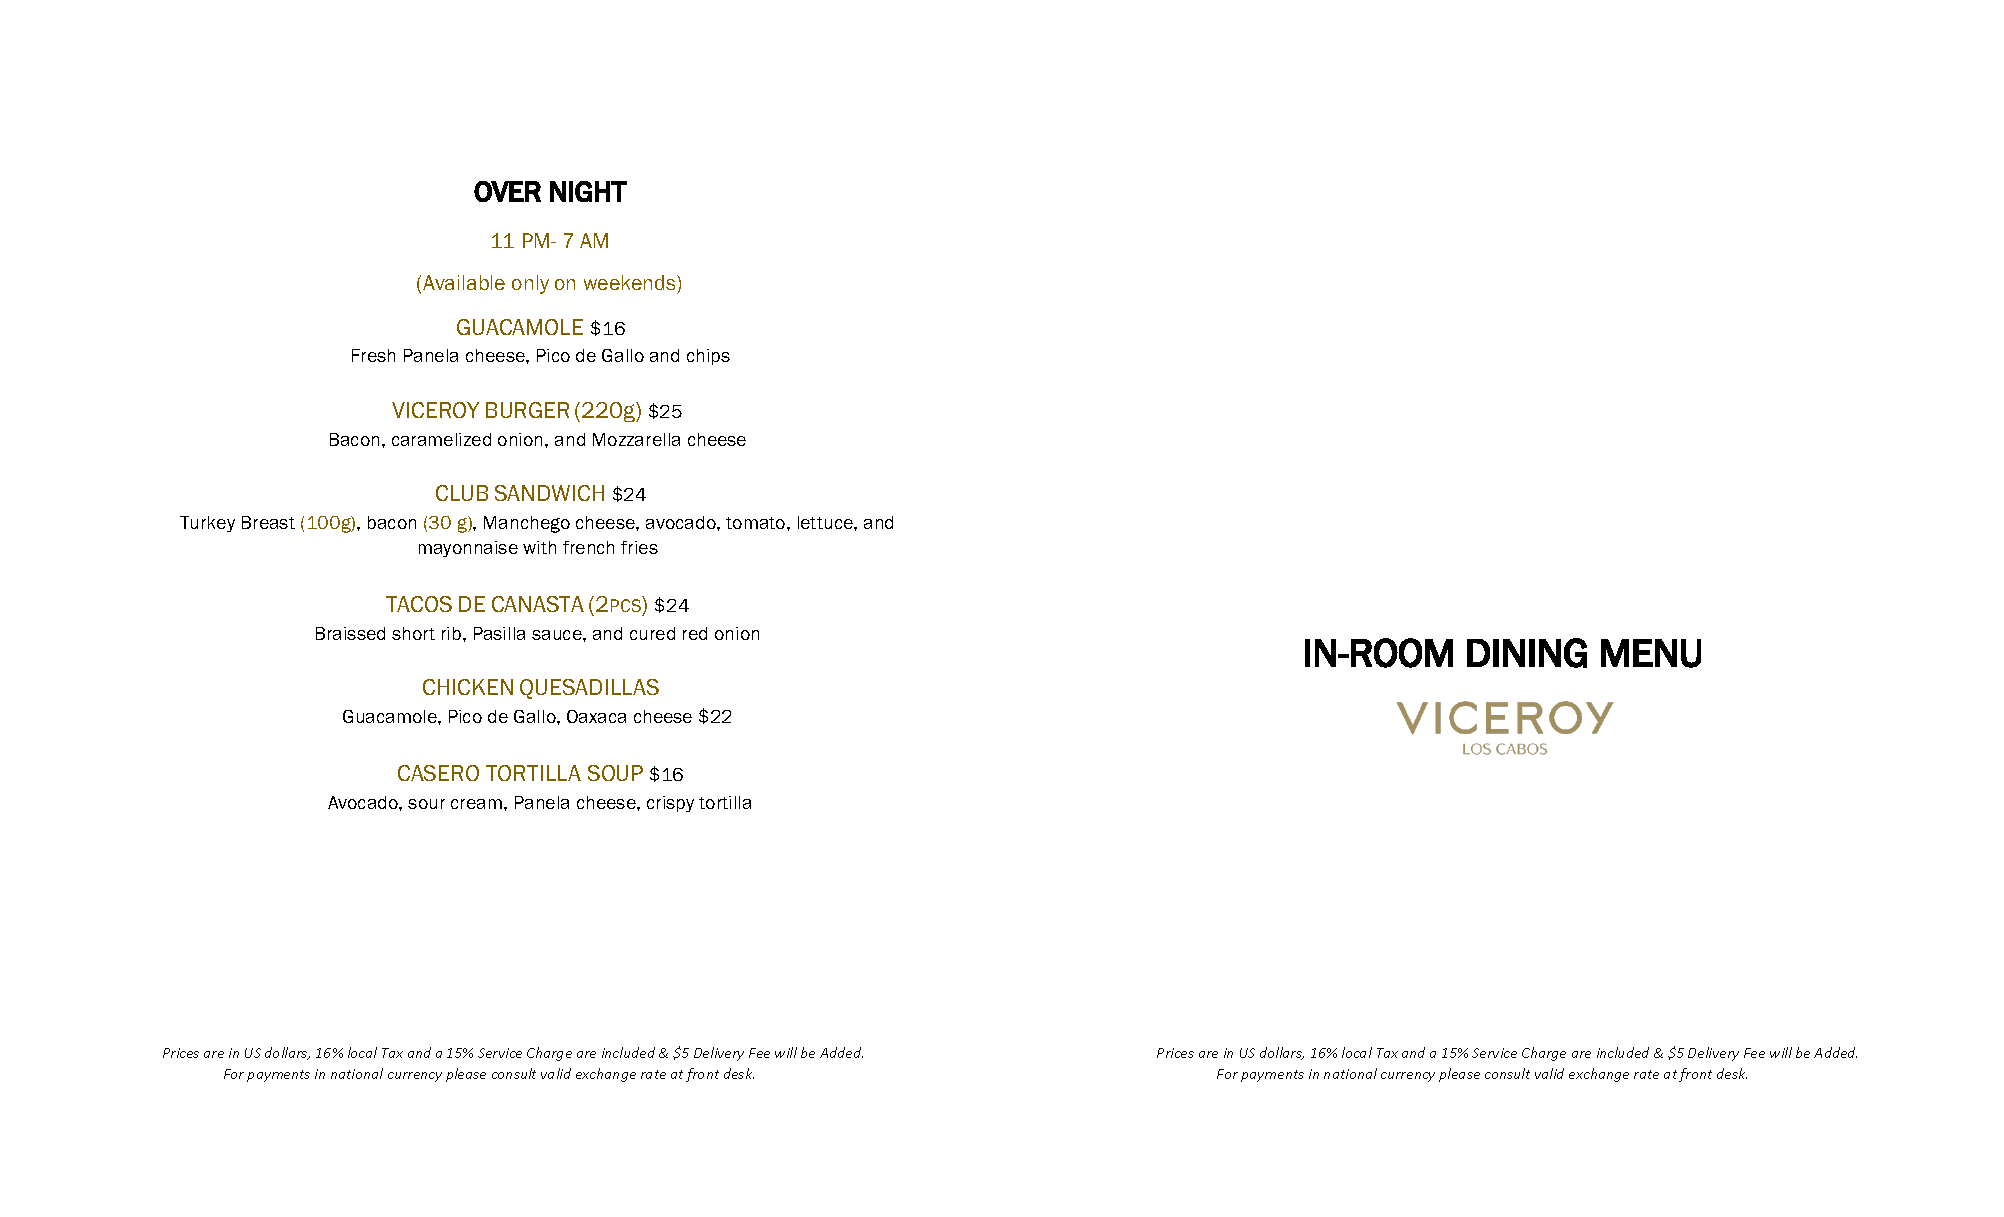  I want to click on VICEROY, so click(435, 410).
